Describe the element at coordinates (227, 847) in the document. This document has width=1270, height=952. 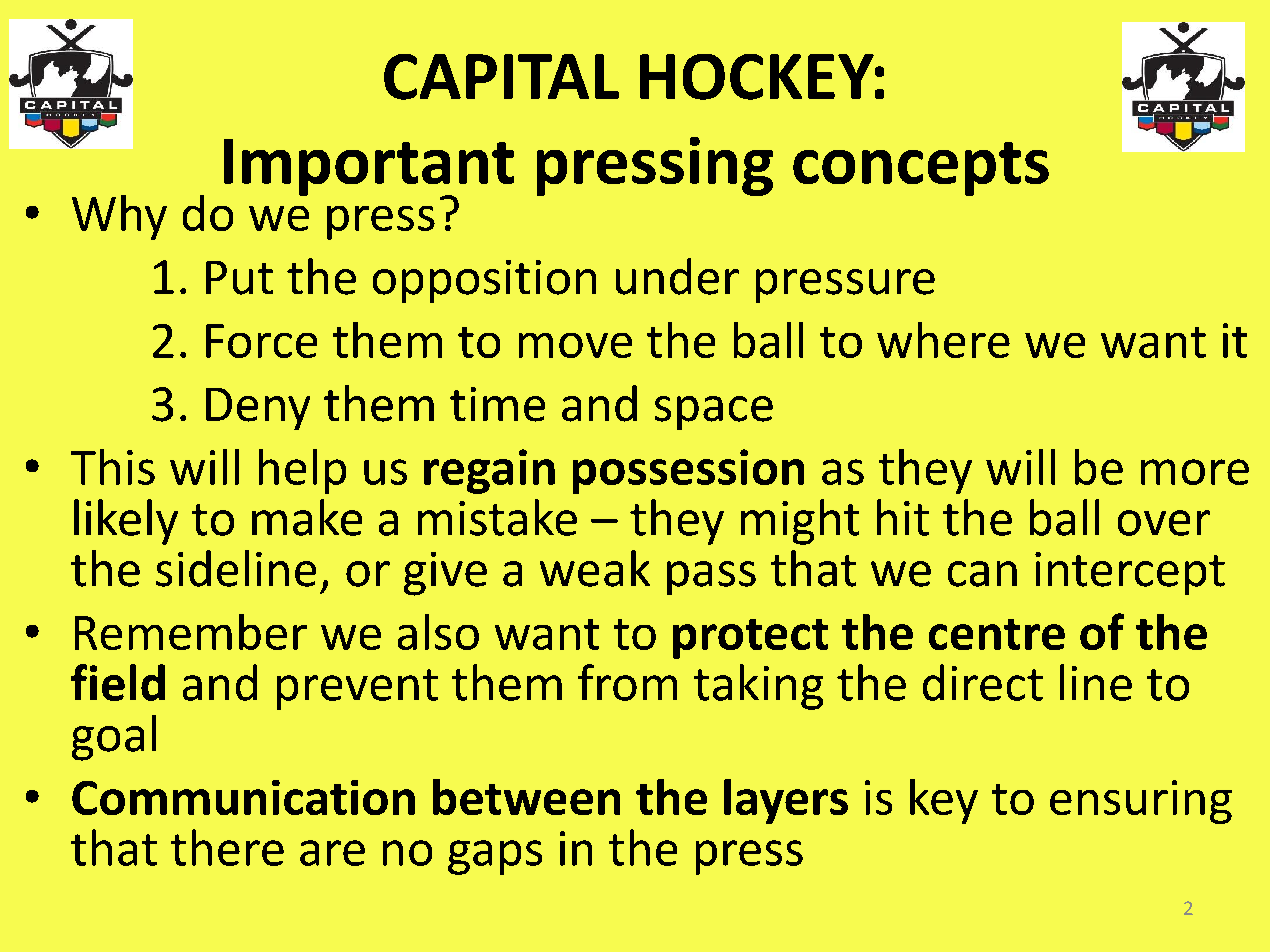
I see `there` at that location.
